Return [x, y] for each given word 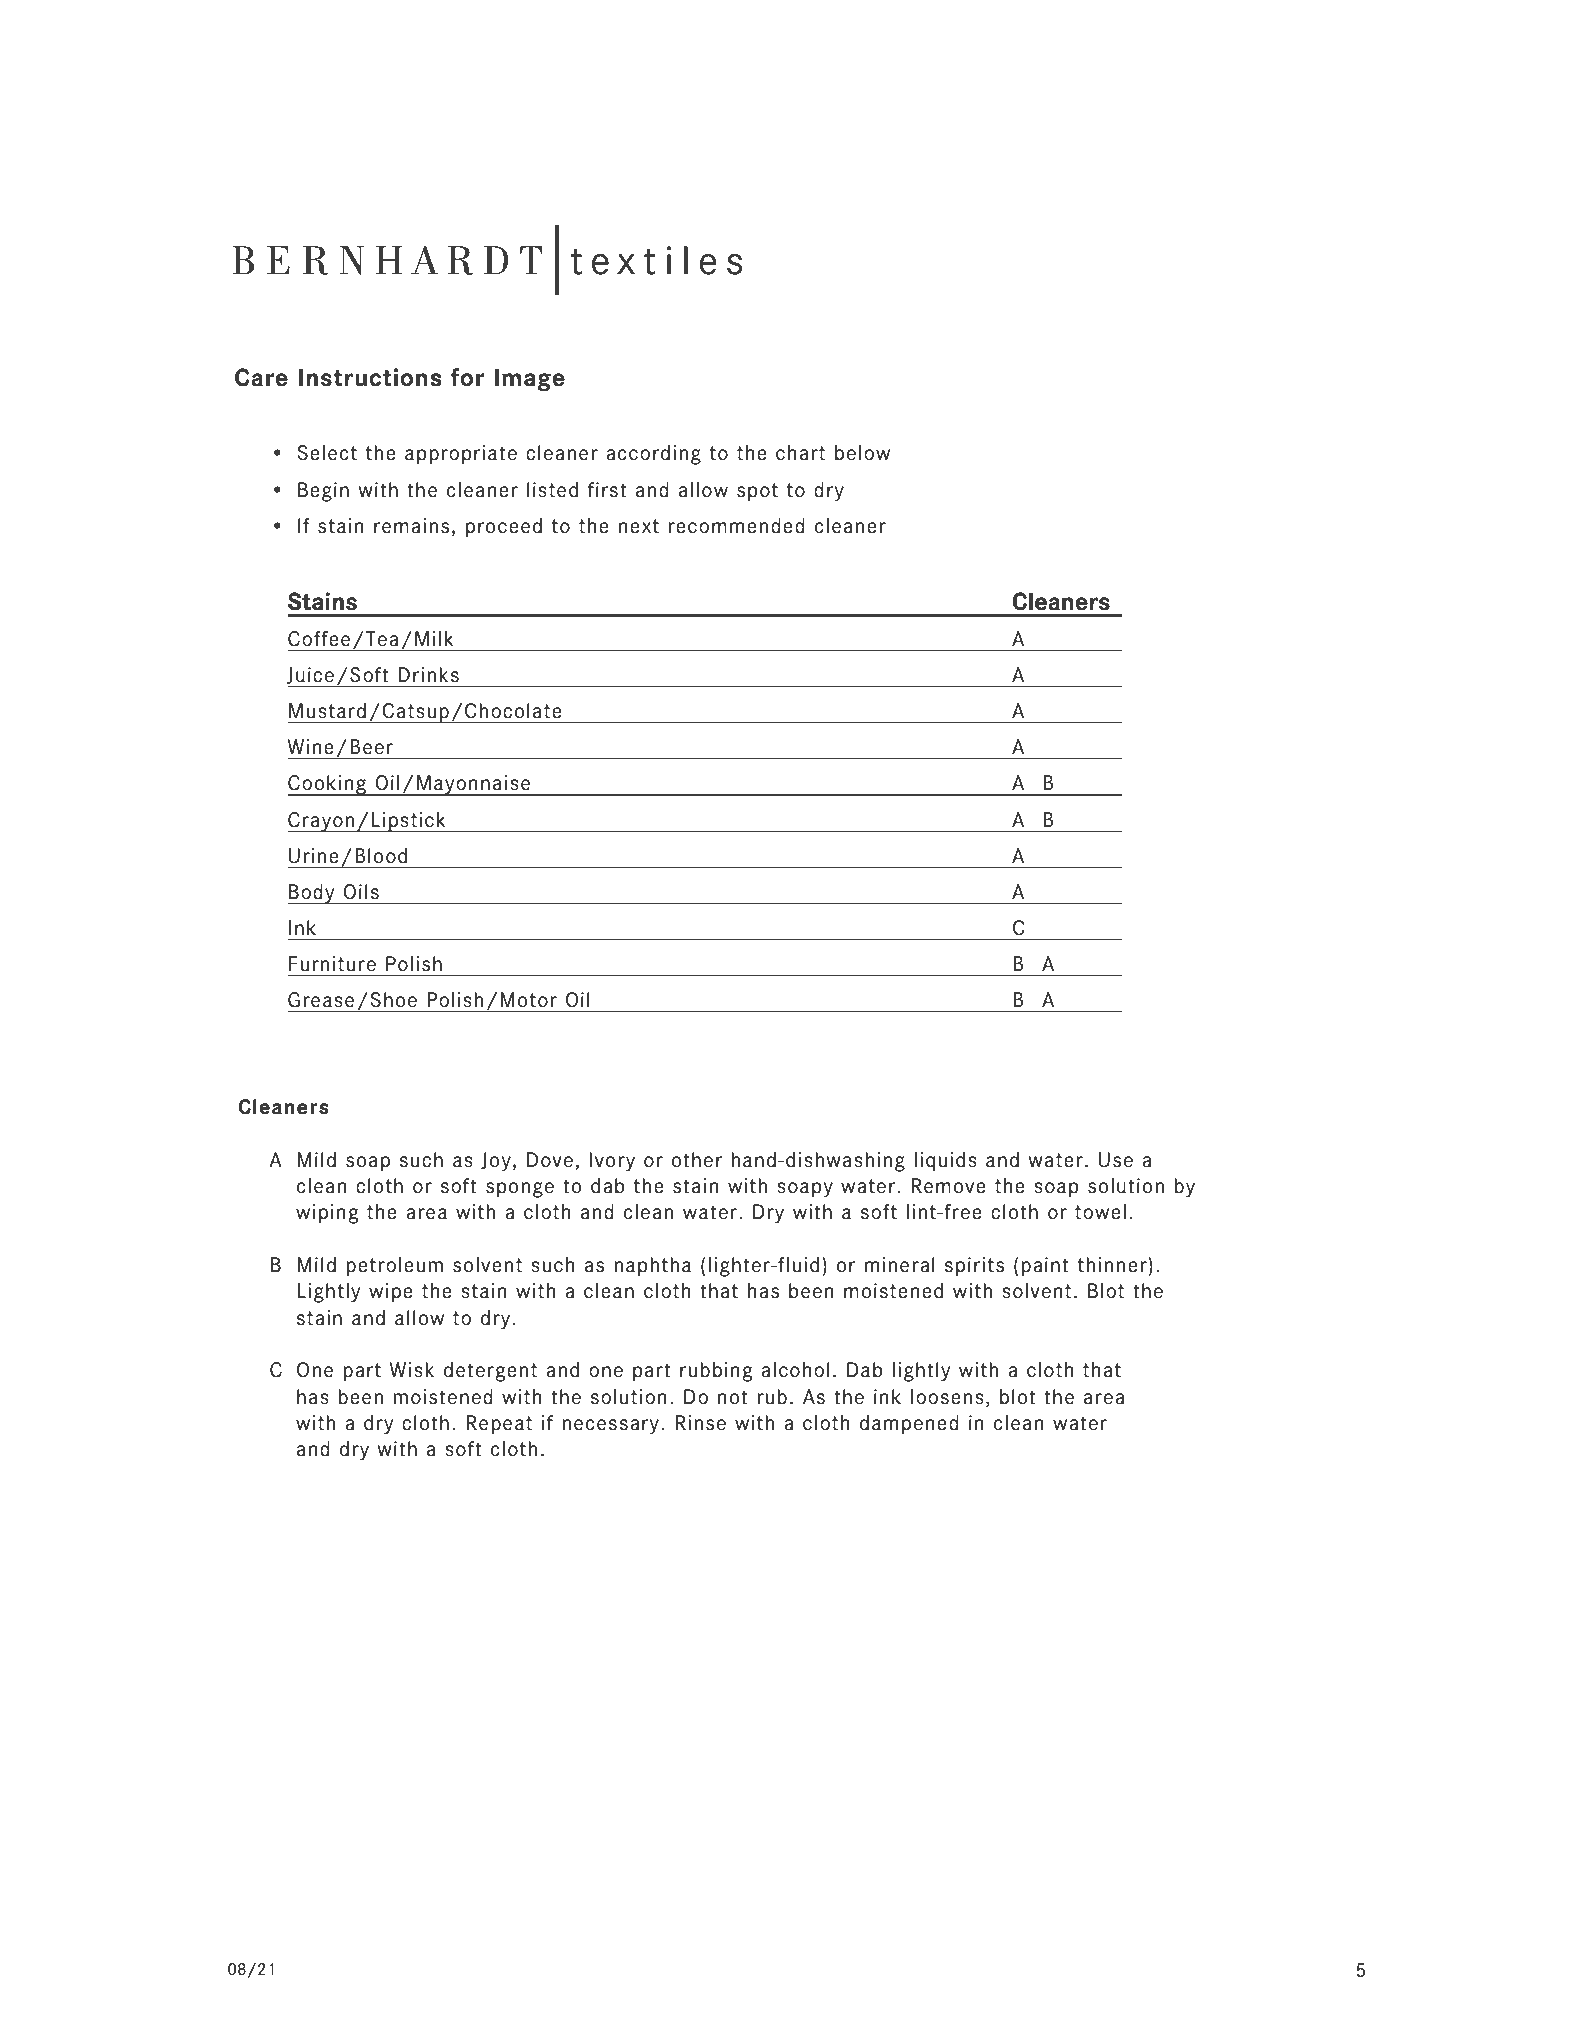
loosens [947, 1397]
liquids [945, 1162]
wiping [327, 1214]
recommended [736, 526]
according [653, 455]
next [639, 526]
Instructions [370, 377]
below [862, 453]
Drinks [428, 675]
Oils [361, 892]
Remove [948, 1186]
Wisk [412, 1370]
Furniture [332, 964]
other [697, 1160]
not [733, 1397]
